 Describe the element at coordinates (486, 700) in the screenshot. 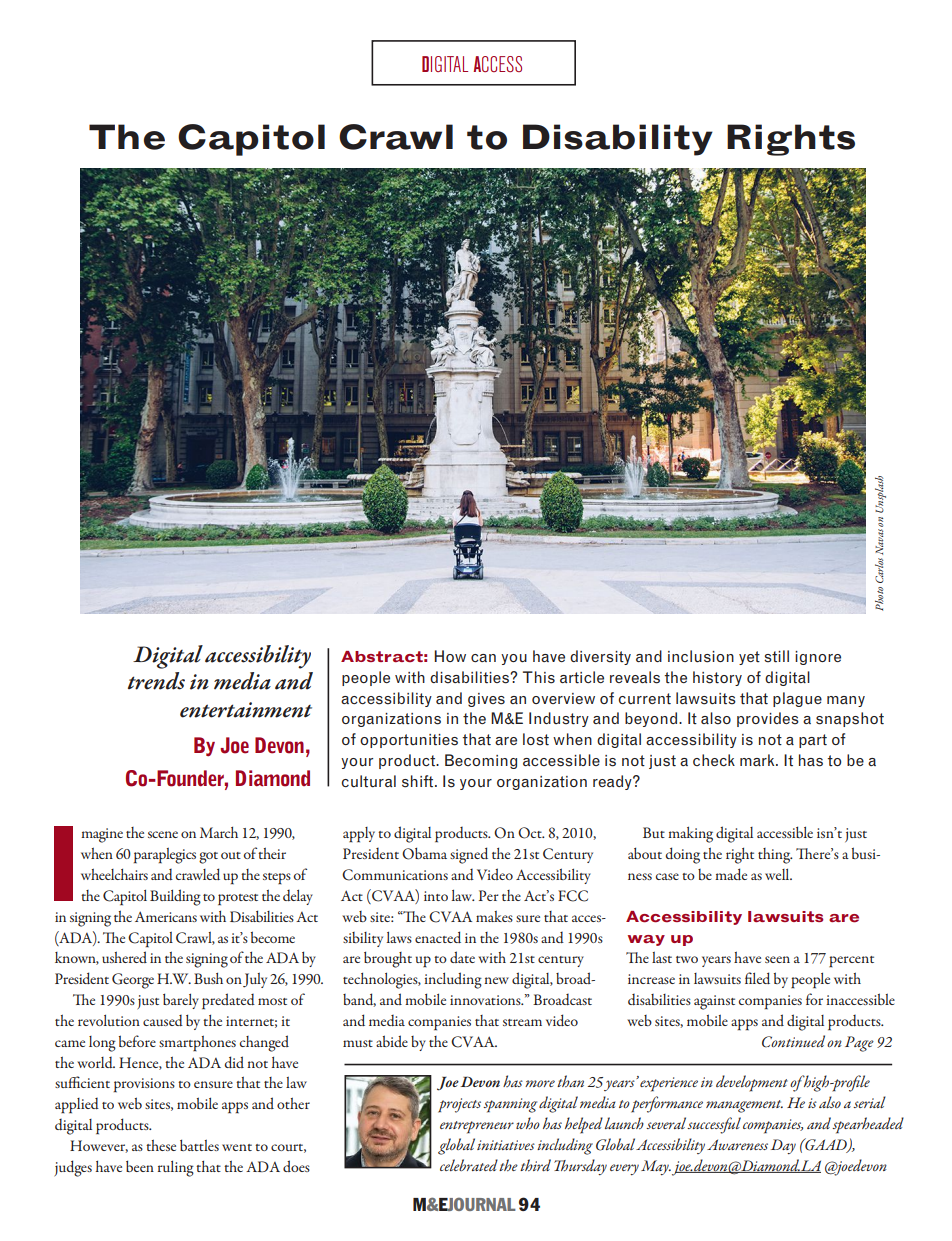

I see `gives` at that location.
